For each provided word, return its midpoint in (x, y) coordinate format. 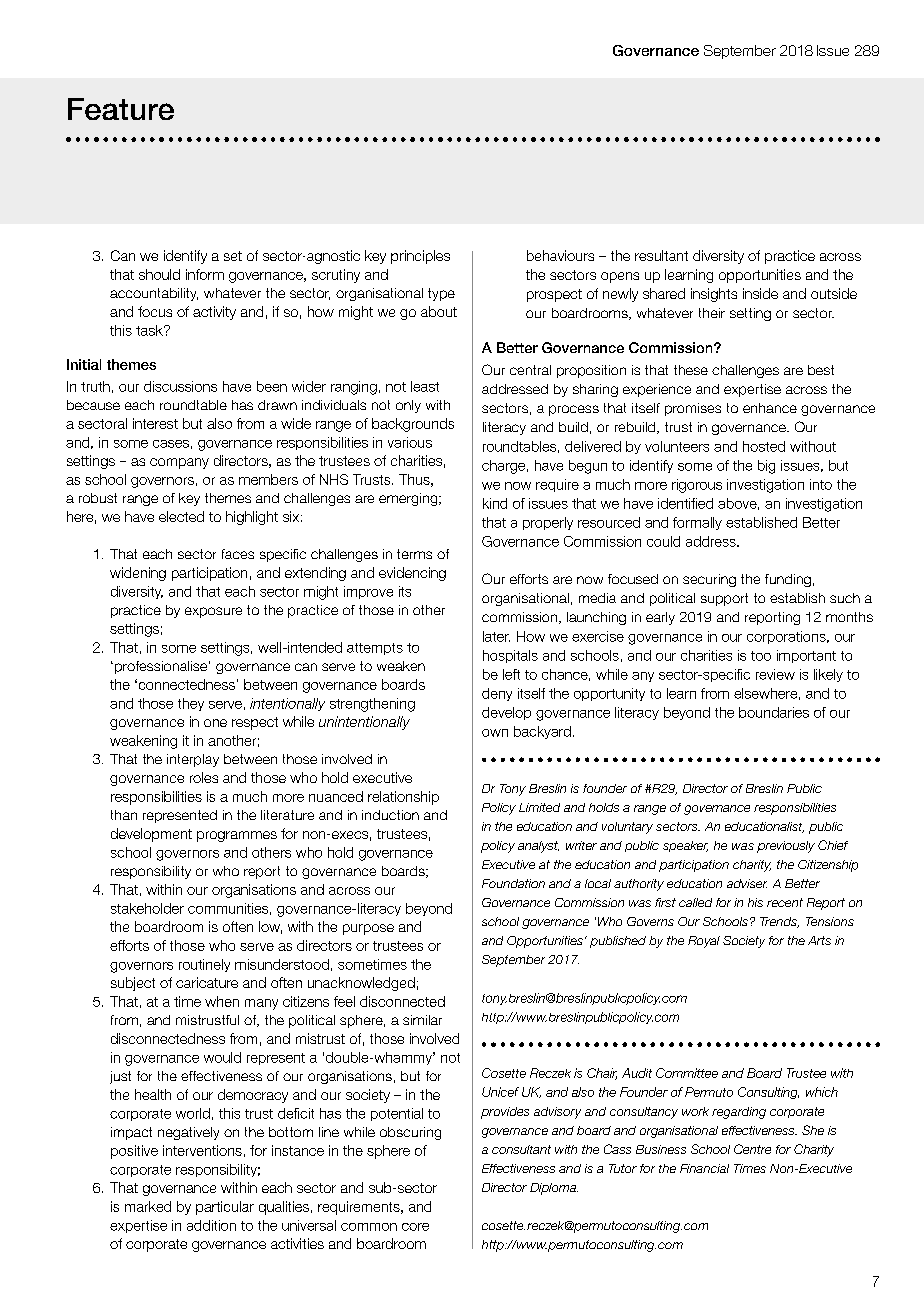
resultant (661, 255)
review (775, 674)
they (191, 704)
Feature (121, 109)
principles (420, 257)
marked (148, 1206)
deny (497, 694)
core (415, 1227)
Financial (704, 1168)
